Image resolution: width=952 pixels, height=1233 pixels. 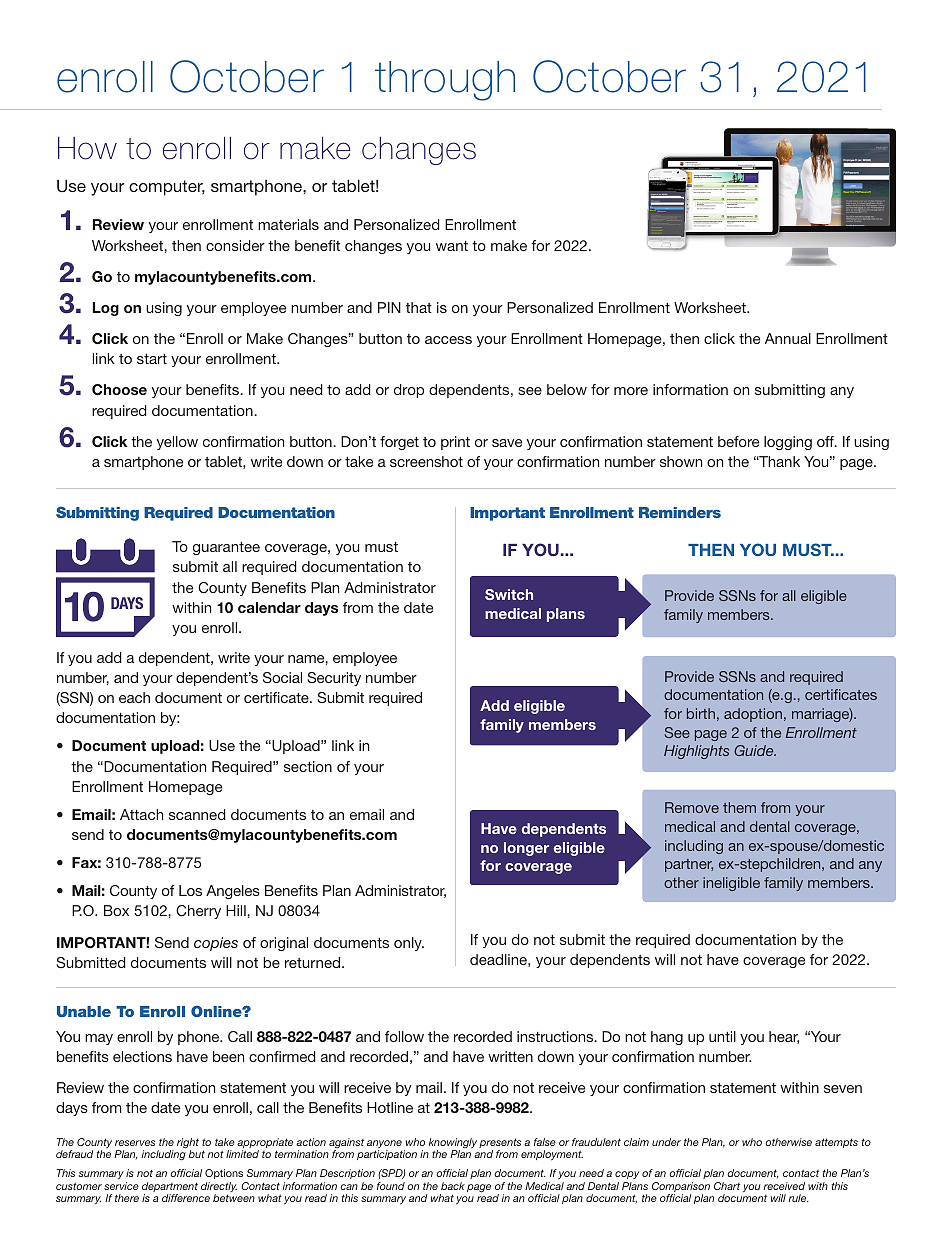 I want to click on knowingly, so click(x=453, y=1144).
